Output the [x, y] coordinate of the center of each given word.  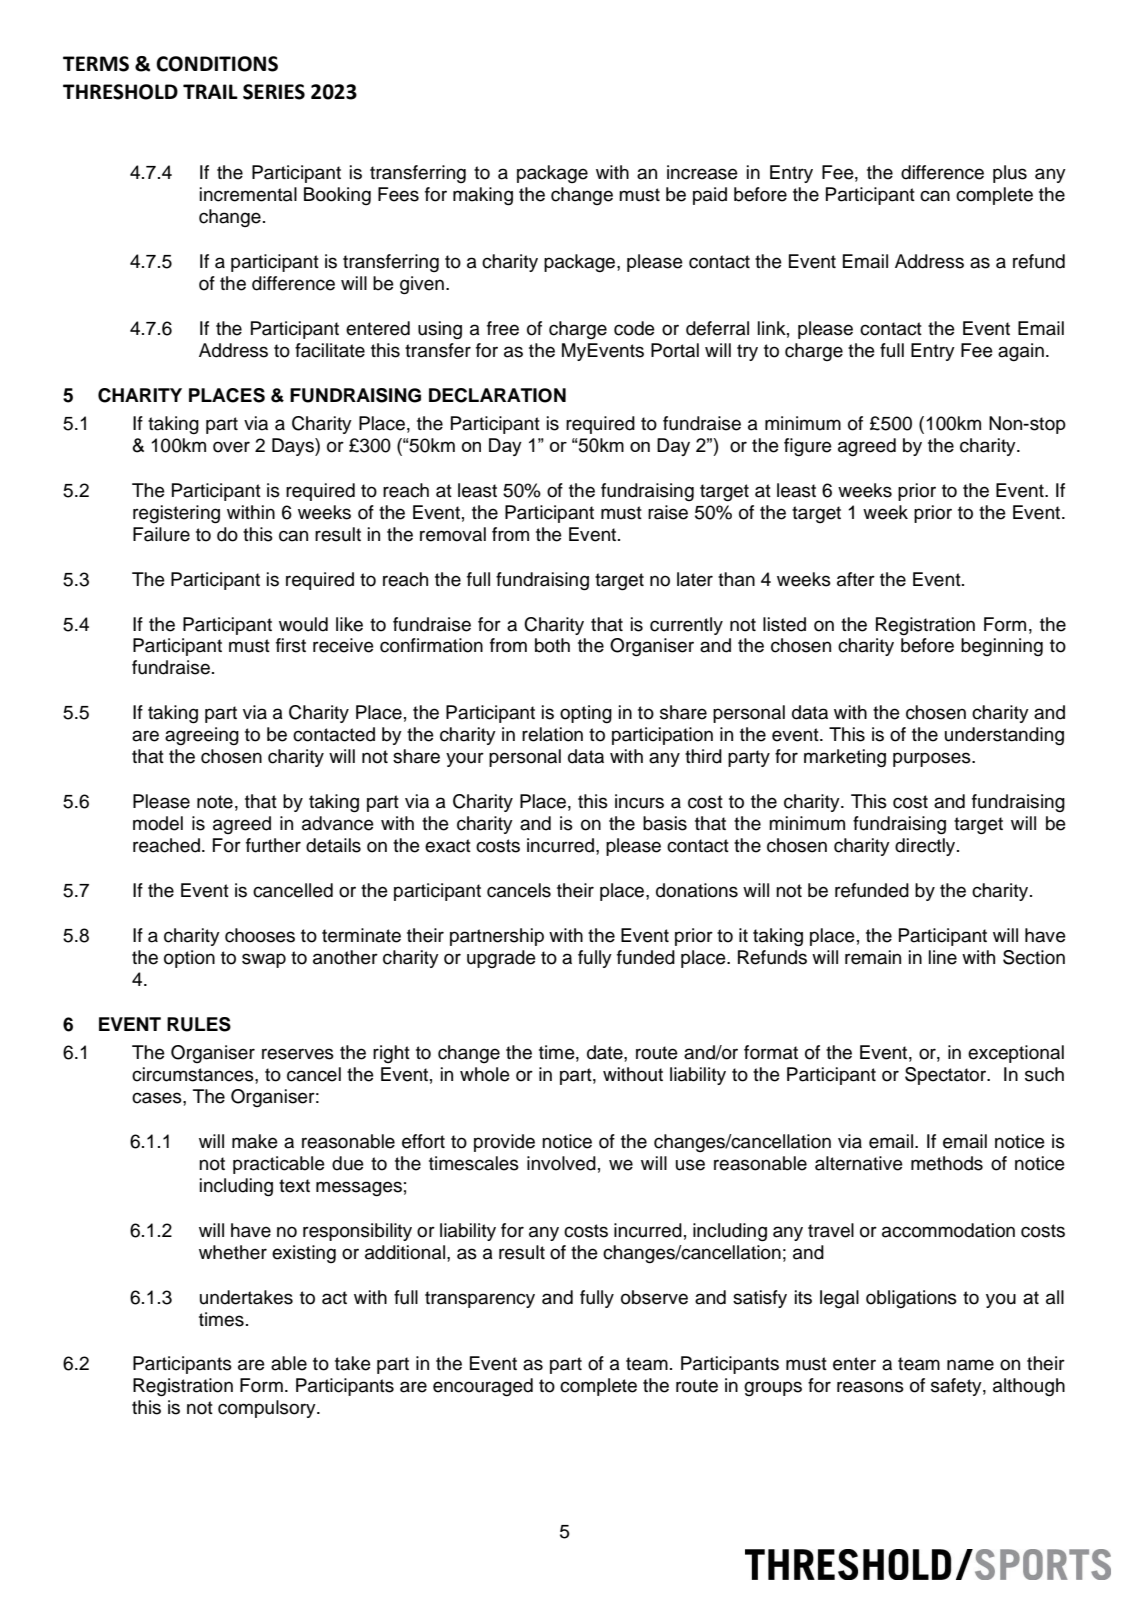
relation [552, 734]
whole [485, 1074]
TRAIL [210, 91]
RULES [199, 1024]
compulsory [268, 1409]
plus [1010, 174]
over [231, 447]
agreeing [202, 736]
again [1021, 352]
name [970, 1365]
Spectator [947, 1076]
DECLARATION [497, 395]
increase [702, 172]
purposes [933, 759]
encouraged [483, 1387]
